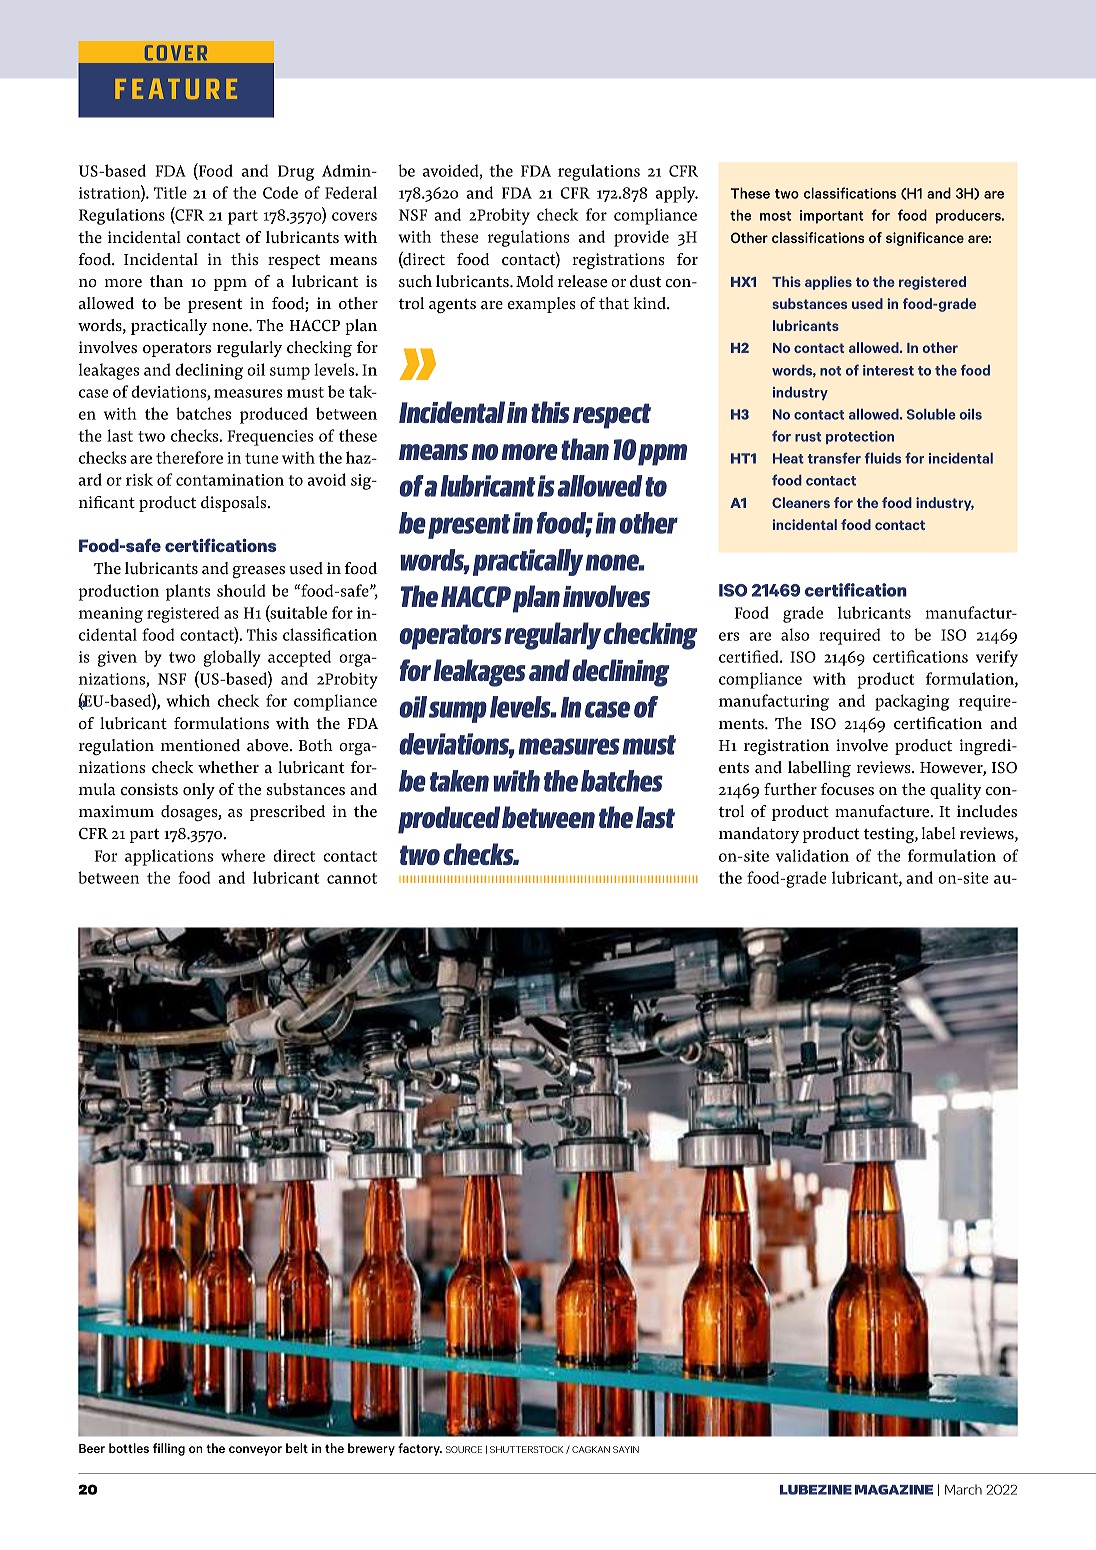 Image resolution: width=1096 pixels, height=1550 pixels. What do you see at coordinates (832, 217) in the screenshot?
I see `important` at bounding box center [832, 217].
